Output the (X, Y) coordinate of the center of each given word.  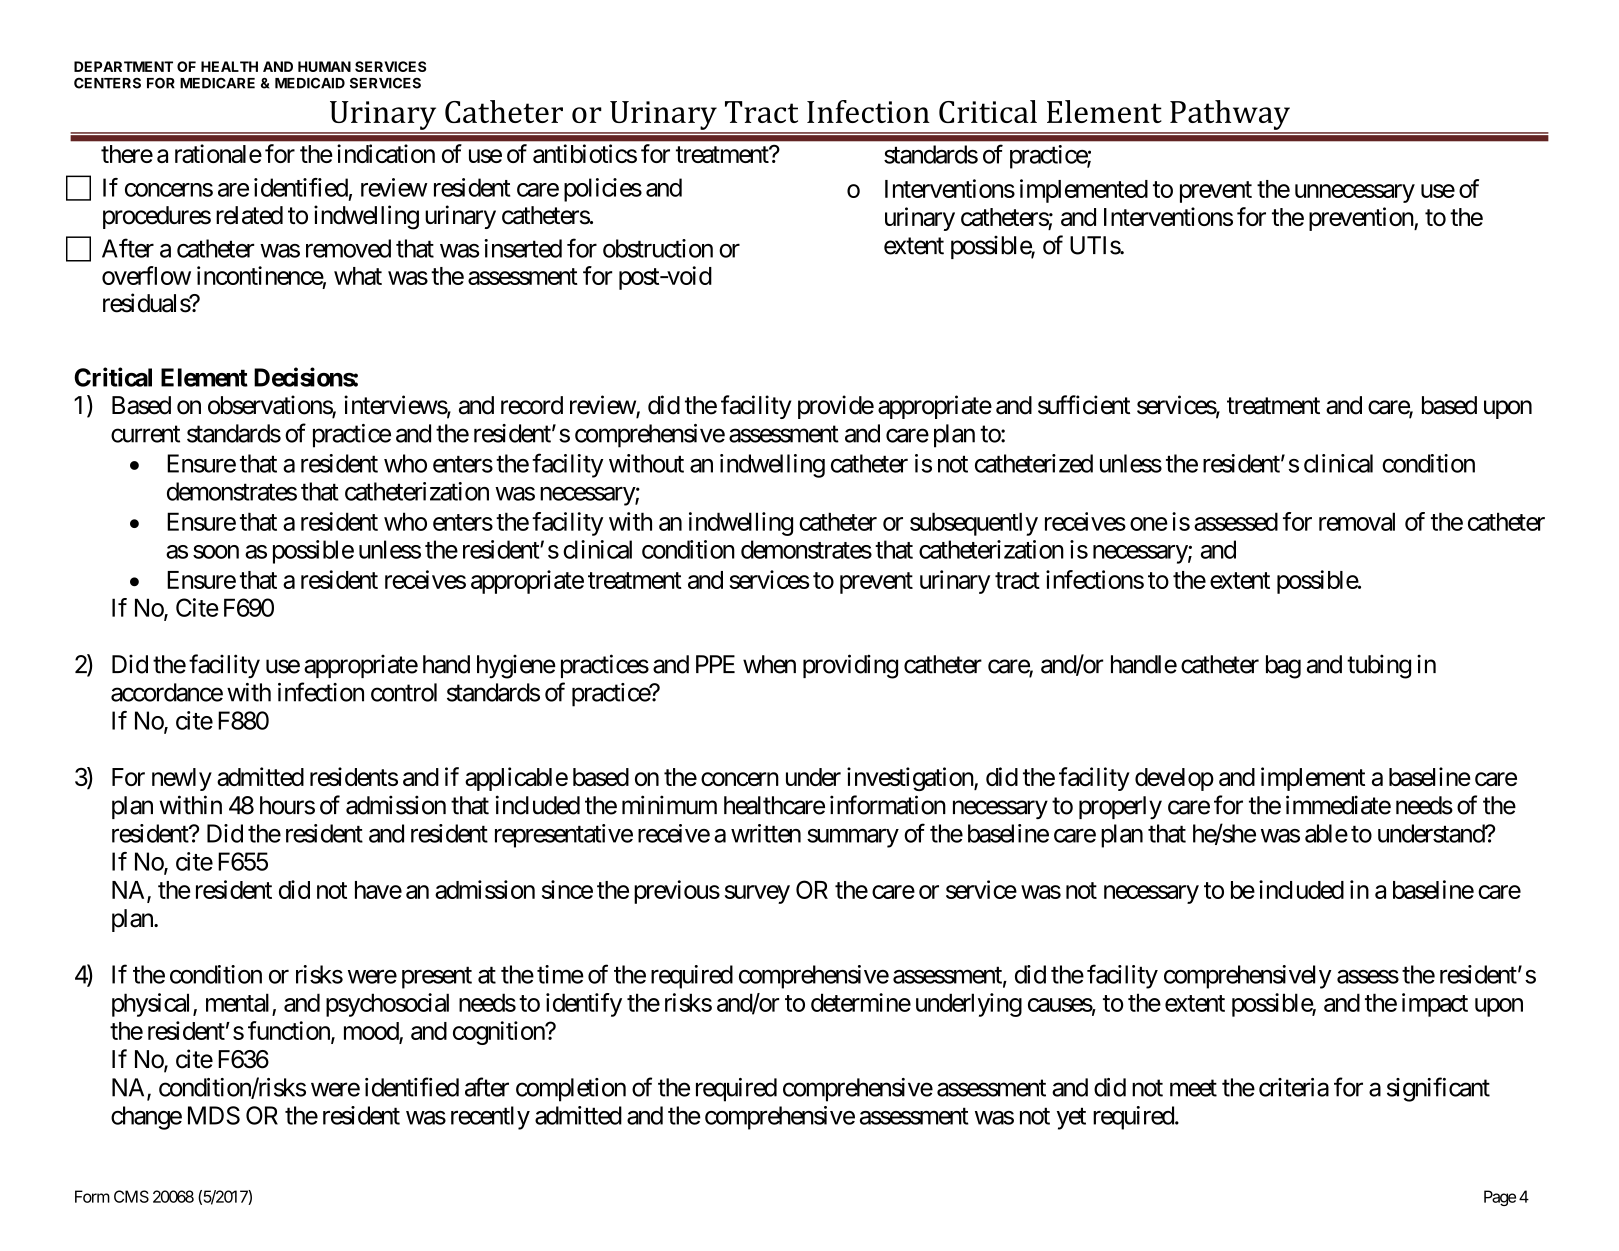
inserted (523, 248)
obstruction (658, 248)
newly (182, 779)
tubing (1379, 666)
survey (757, 894)
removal (1357, 521)
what (358, 276)
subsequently (974, 524)
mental (237, 1002)
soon (216, 552)
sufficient (1084, 405)
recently (490, 1118)
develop (1174, 779)
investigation (911, 779)
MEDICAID (310, 83)
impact (1435, 1005)
